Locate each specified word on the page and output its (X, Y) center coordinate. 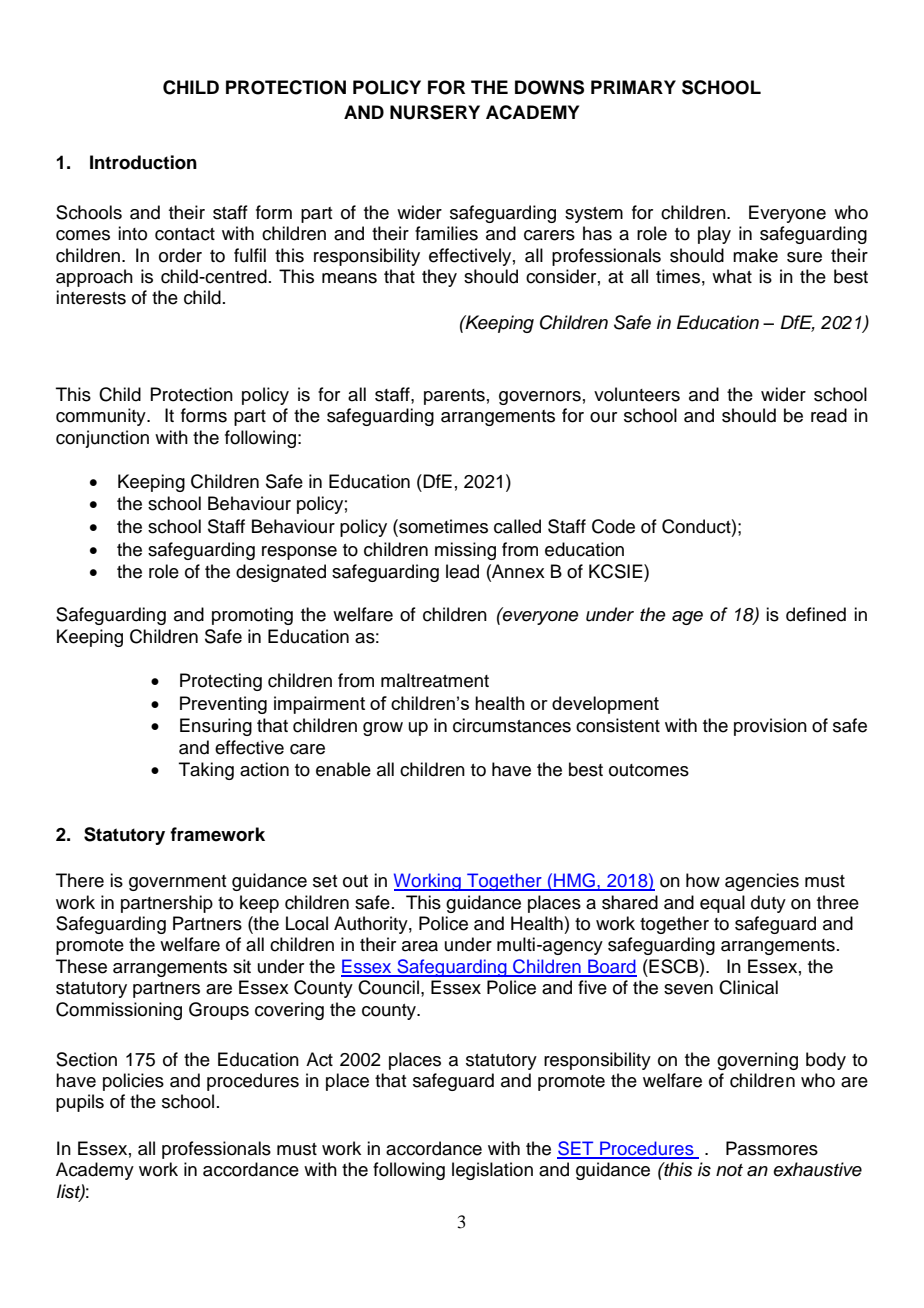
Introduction (143, 162)
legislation (492, 1171)
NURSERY (435, 112)
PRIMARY (633, 87)
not (729, 1170)
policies (133, 1082)
